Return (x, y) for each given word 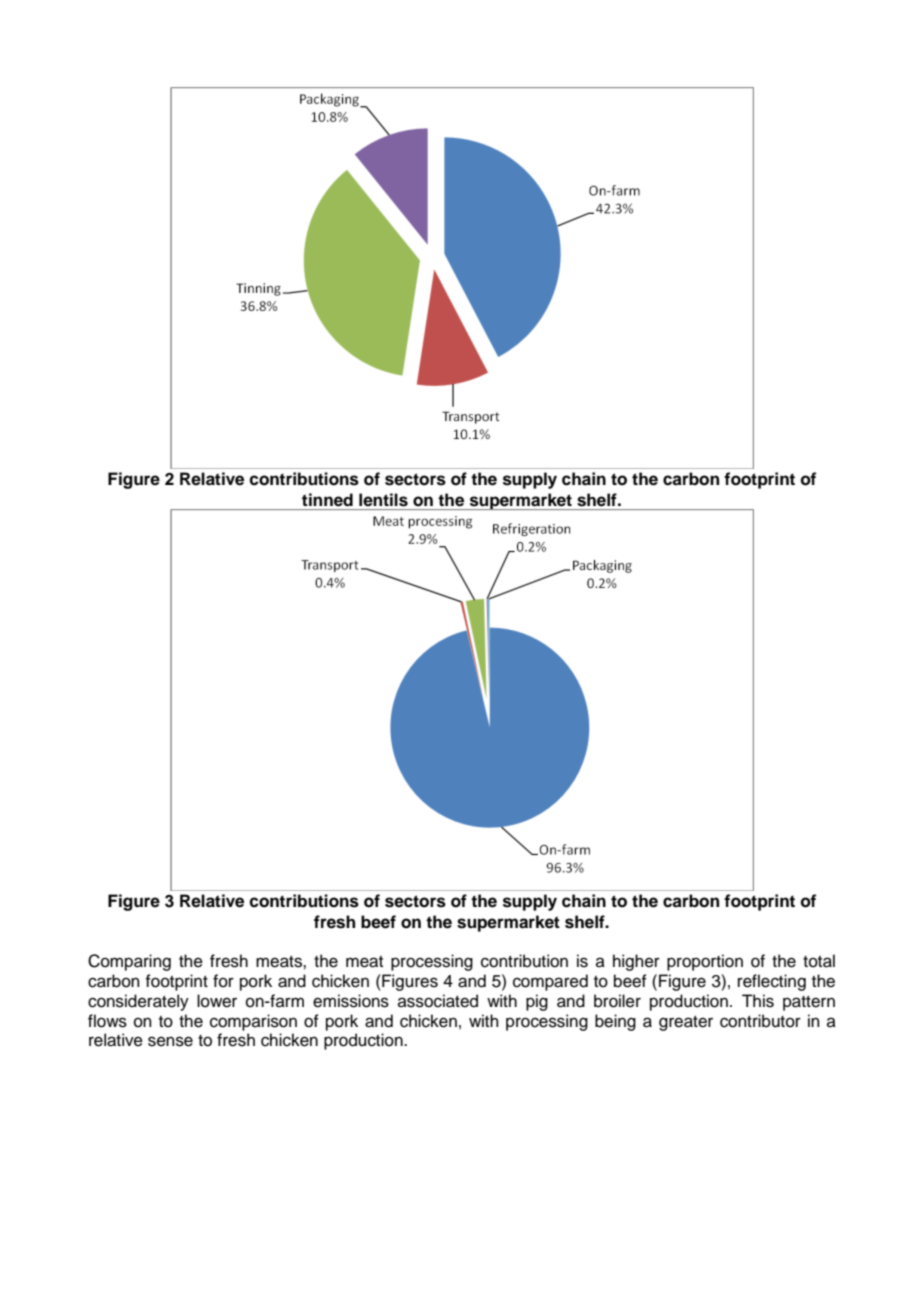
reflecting (772, 982)
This (758, 1001)
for (223, 981)
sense (170, 1041)
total (819, 961)
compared (550, 982)
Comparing (129, 962)
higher (636, 962)
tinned (327, 499)
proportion (705, 962)
